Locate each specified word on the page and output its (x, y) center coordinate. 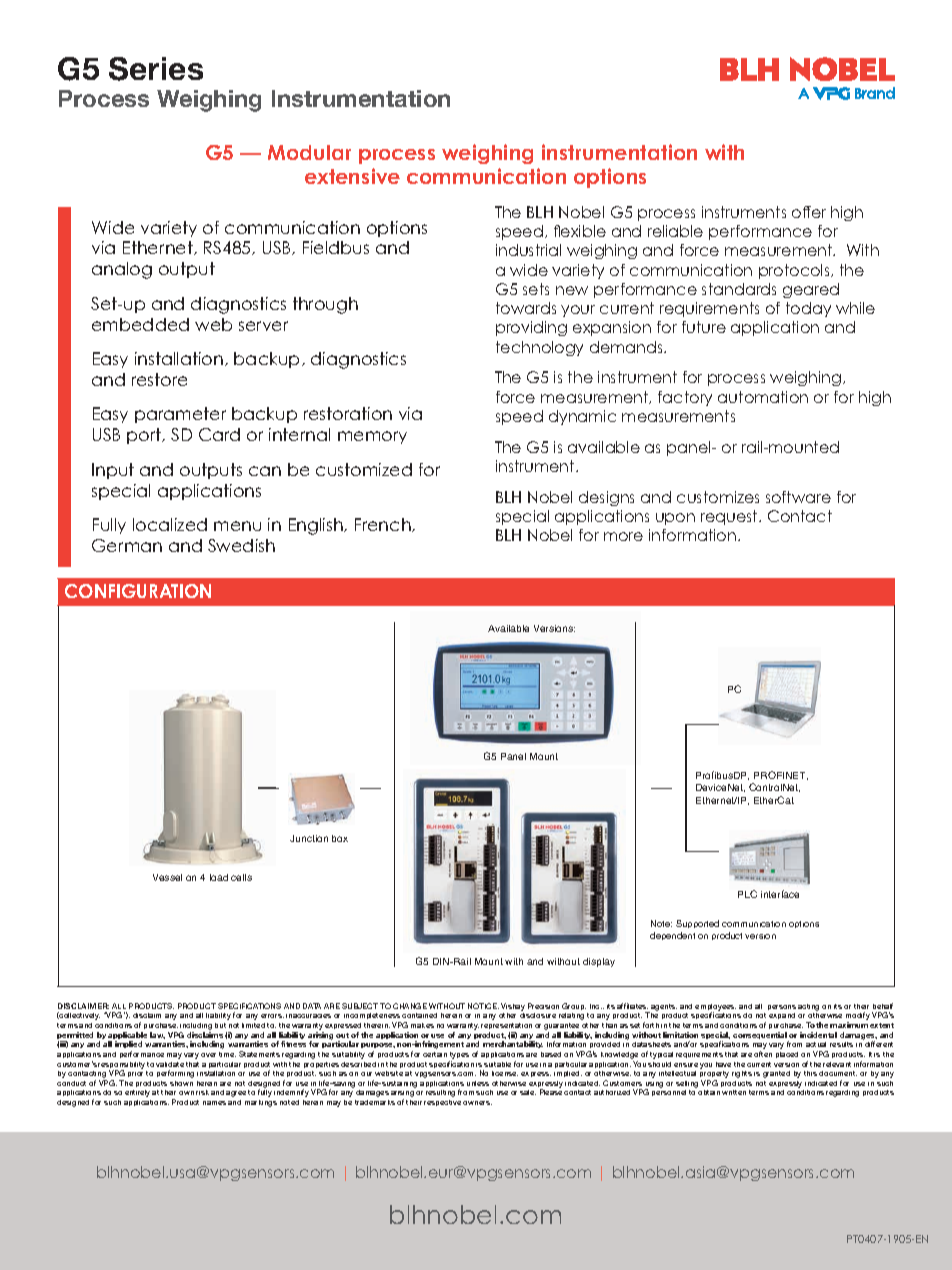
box (340, 838)
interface (780, 894)
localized (170, 524)
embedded (140, 324)
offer (809, 212)
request (730, 517)
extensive (352, 176)
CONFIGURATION (138, 591)
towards (526, 308)
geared (811, 290)
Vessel (167, 877)
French (384, 525)
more (623, 536)
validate (170, 1064)
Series (156, 69)
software (798, 497)
